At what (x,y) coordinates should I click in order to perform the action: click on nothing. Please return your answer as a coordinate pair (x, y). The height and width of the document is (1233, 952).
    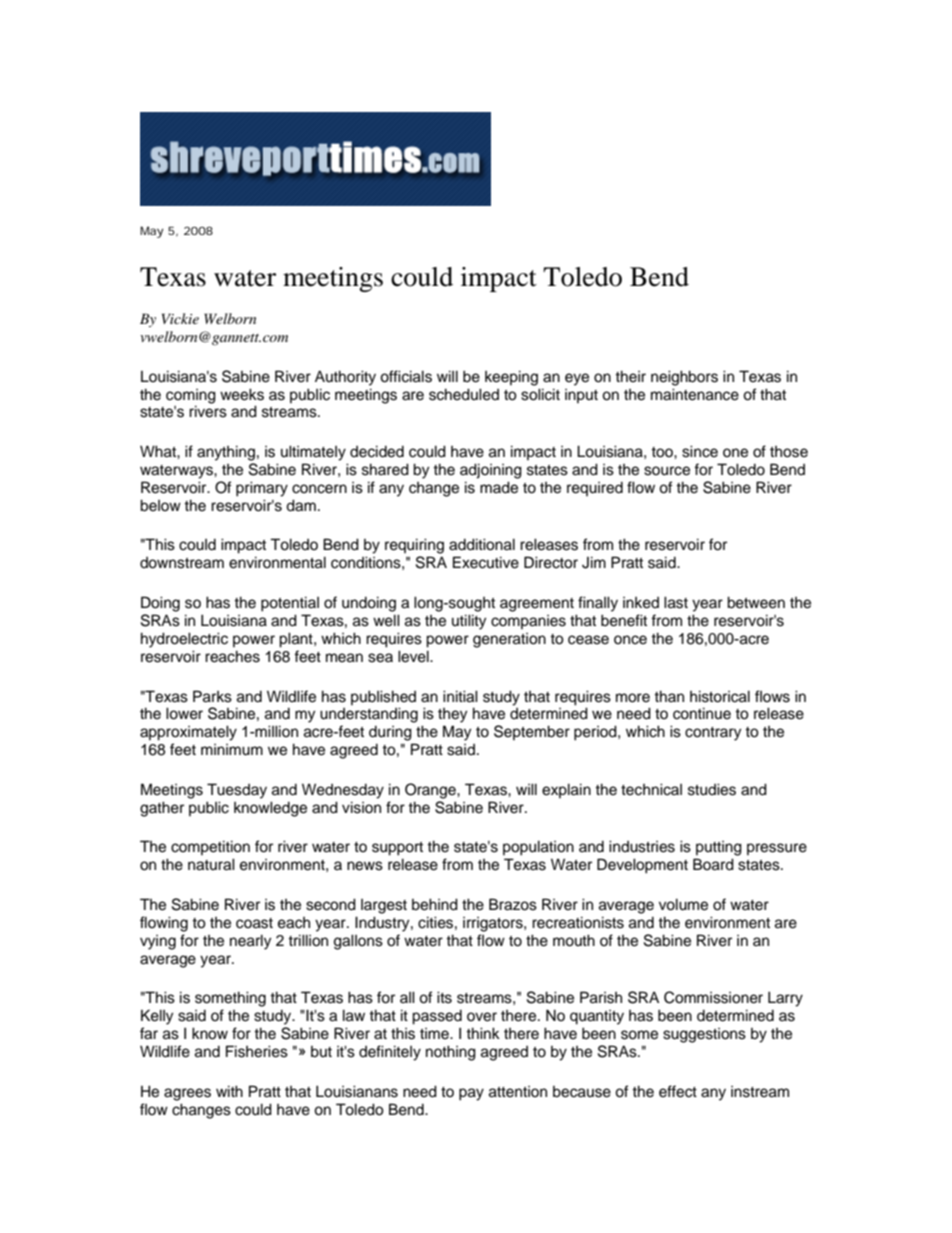
    Looking at the image, I should click on (451, 1053).
